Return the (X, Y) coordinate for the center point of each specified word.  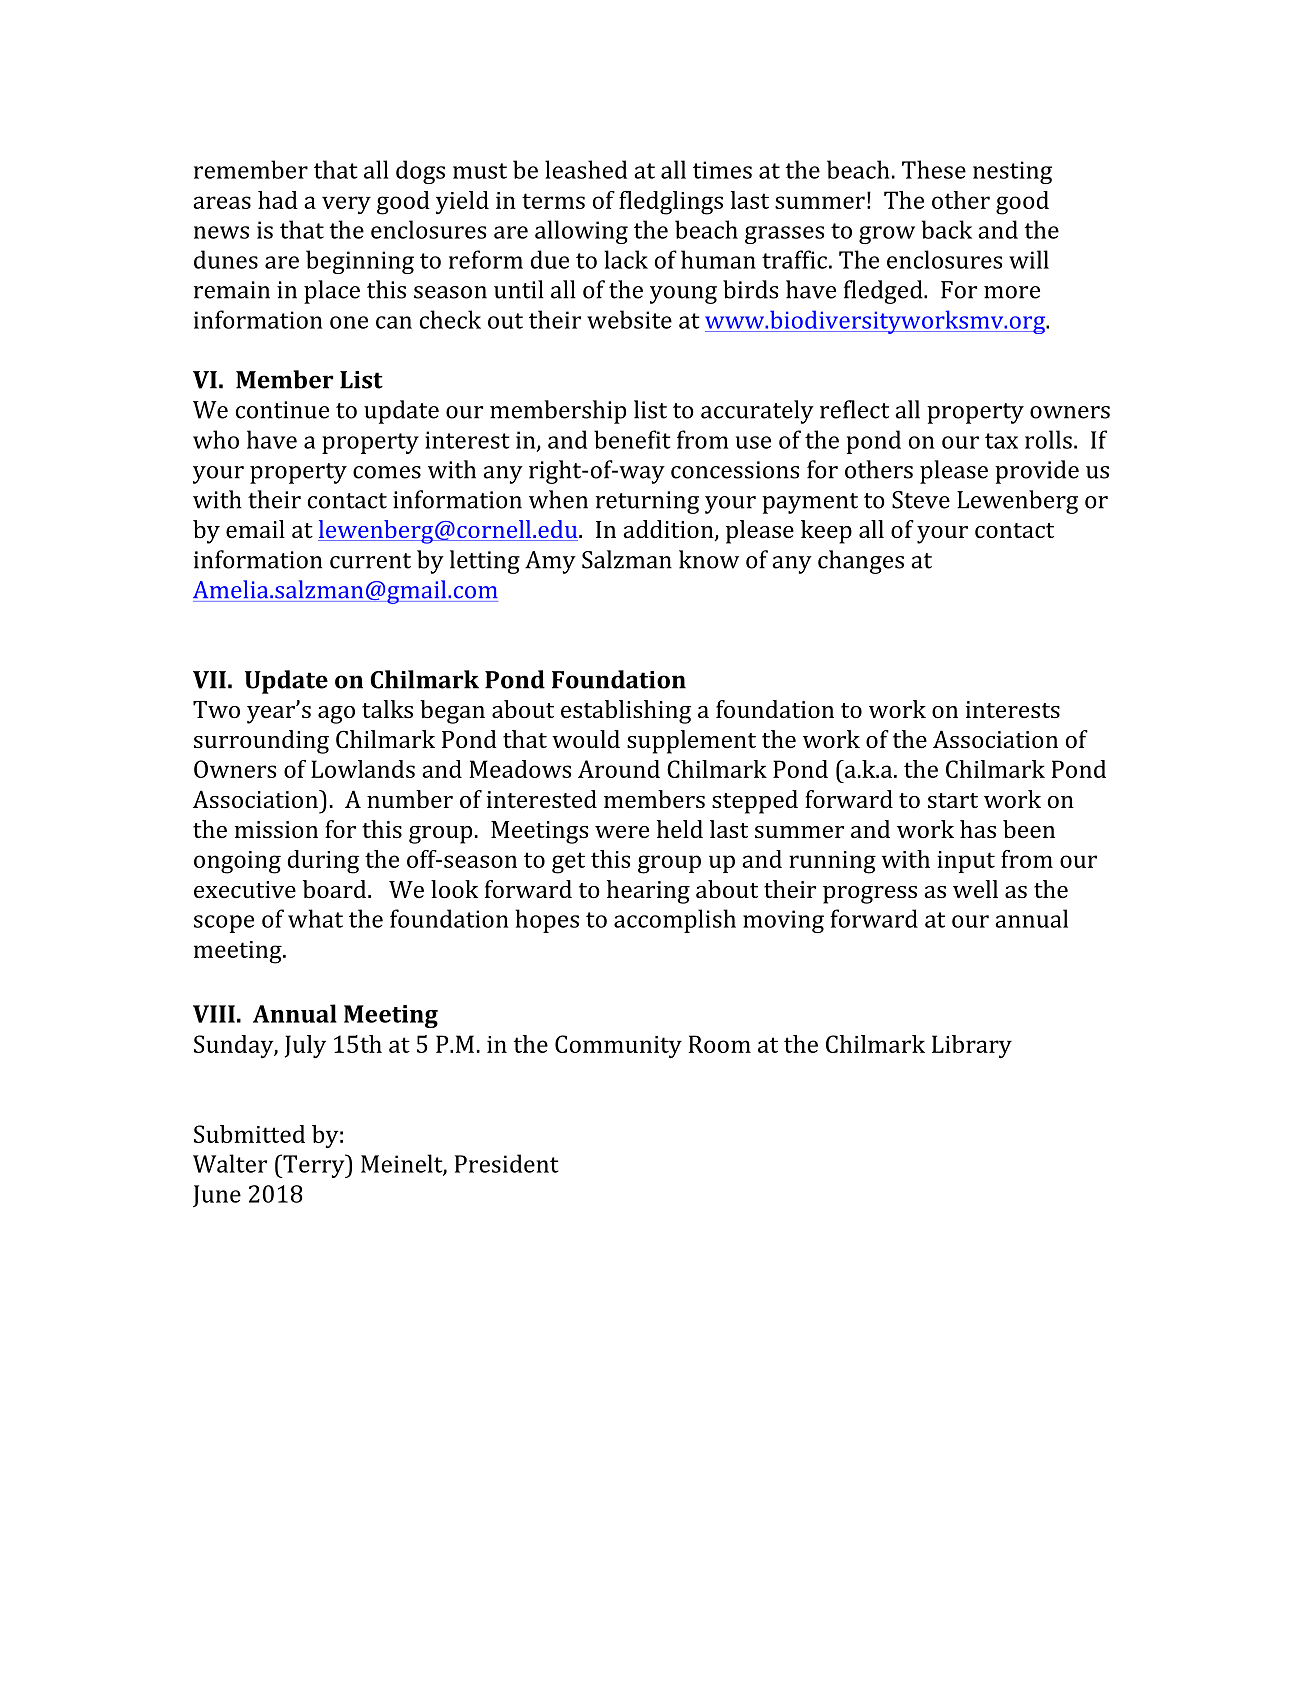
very (346, 205)
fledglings (671, 203)
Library (972, 1046)
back (947, 229)
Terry (314, 1166)
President (507, 1163)
